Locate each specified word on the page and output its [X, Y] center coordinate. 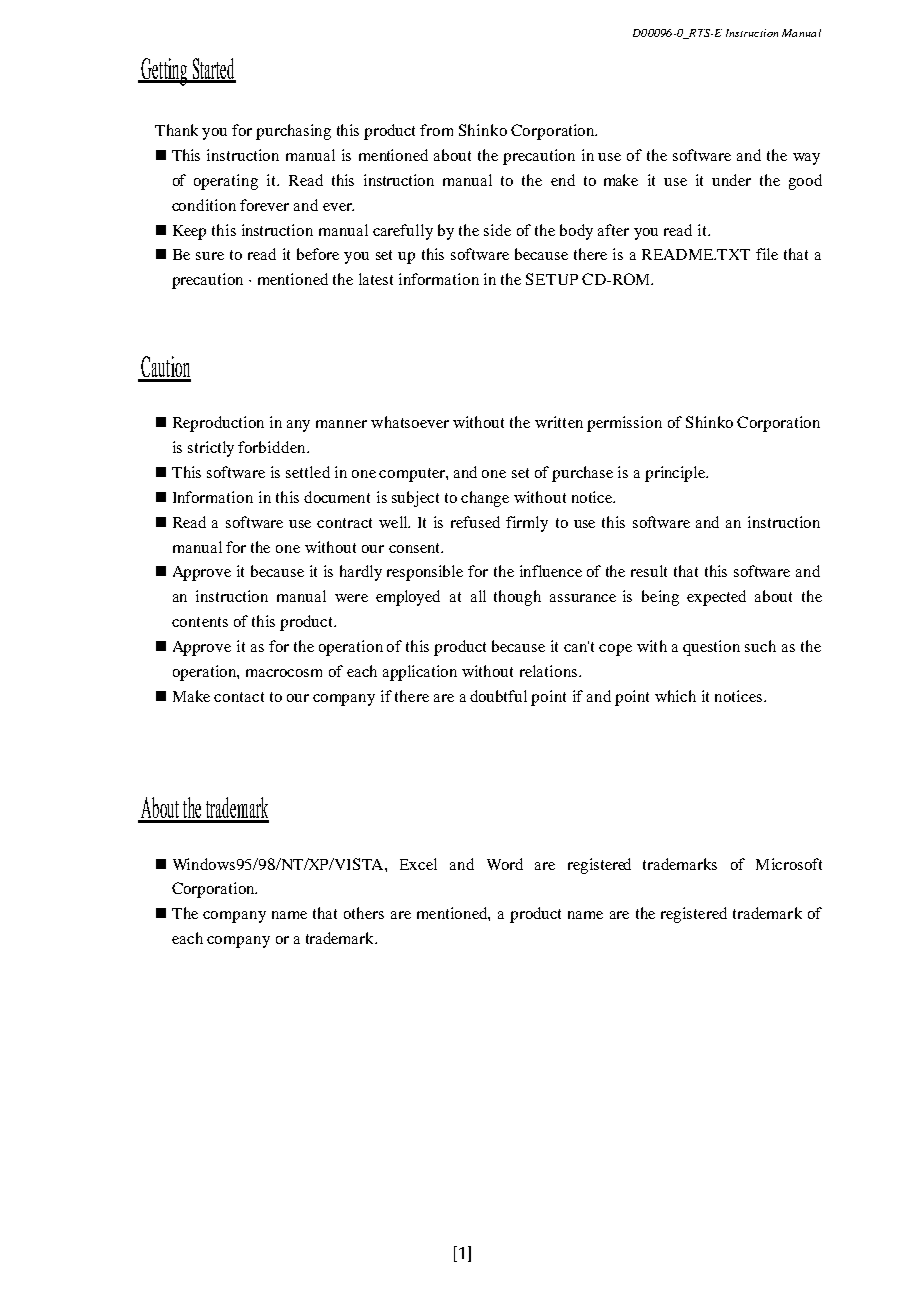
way [806, 159]
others [364, 913]
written [559, 422]
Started [213, 70]
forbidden [273, 447]
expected [716, 598]
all [478, 596]
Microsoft [789, 864]
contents [200, 622]
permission [624, 424]
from [436, 130]
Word [505, 864]
